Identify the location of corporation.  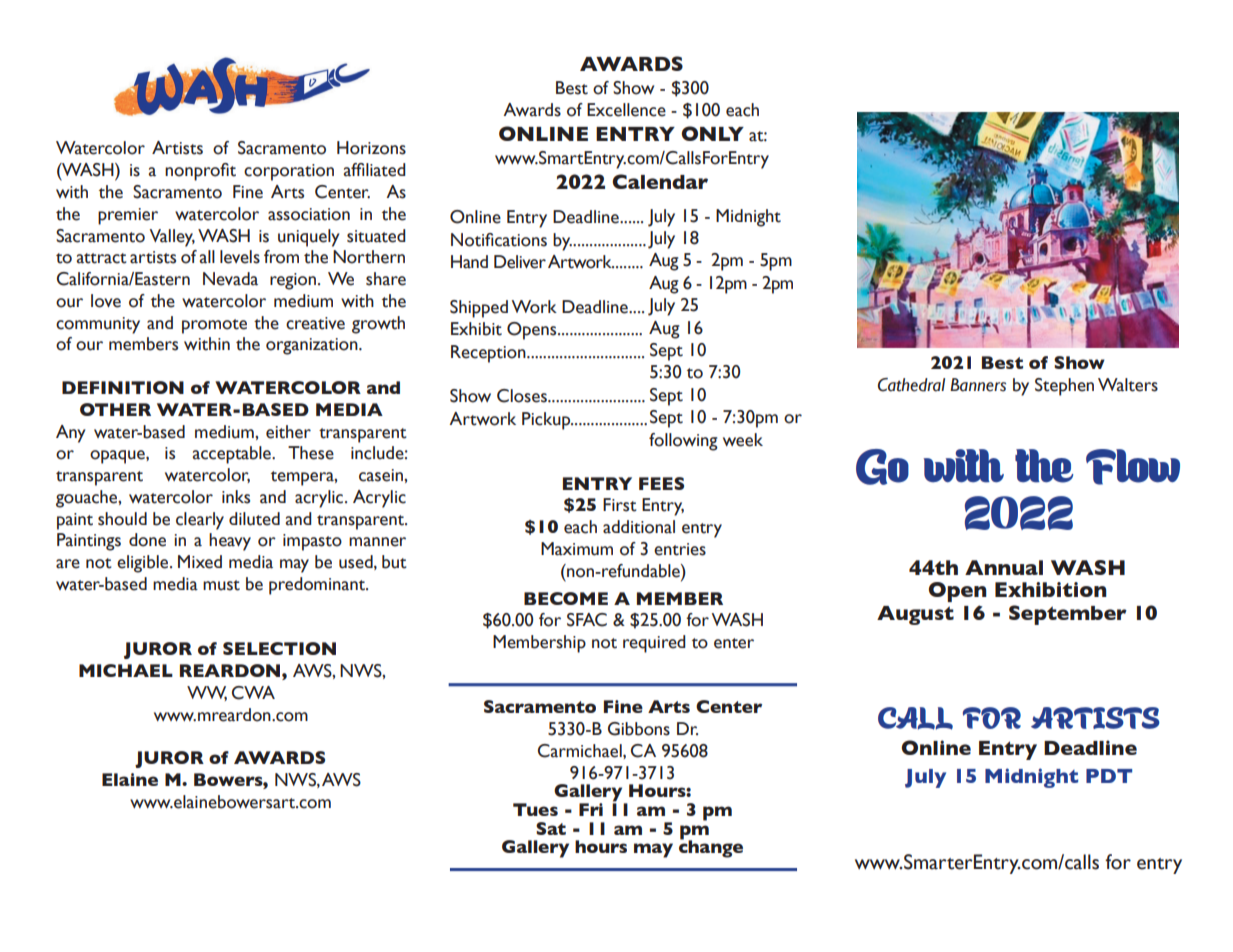
(289, 172).
